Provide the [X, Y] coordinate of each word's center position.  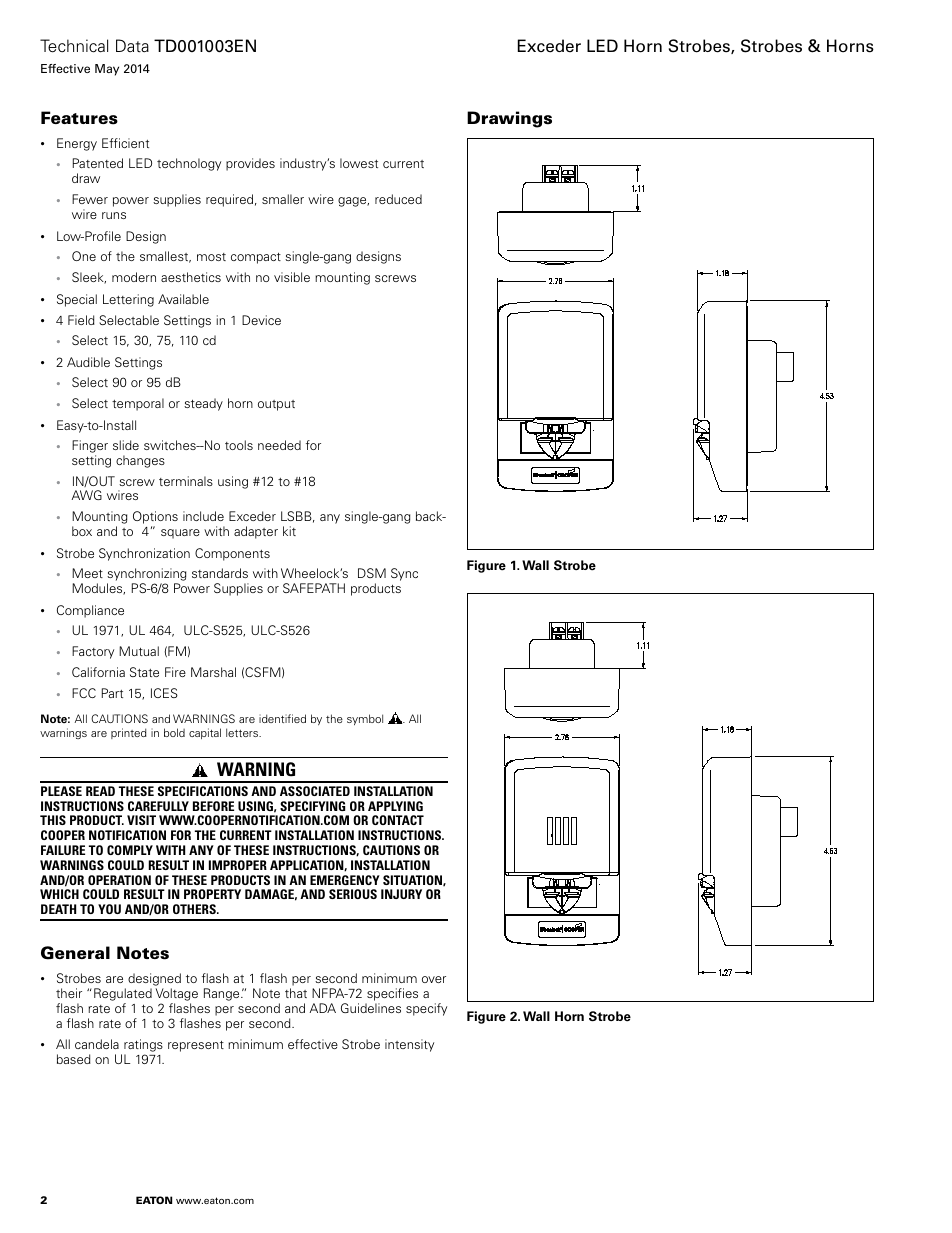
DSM [372, 573]
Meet [87, 573]
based [74, 1059]
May [107, 70]
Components [232, 554]
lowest [359, 163]
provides [250, 164]
